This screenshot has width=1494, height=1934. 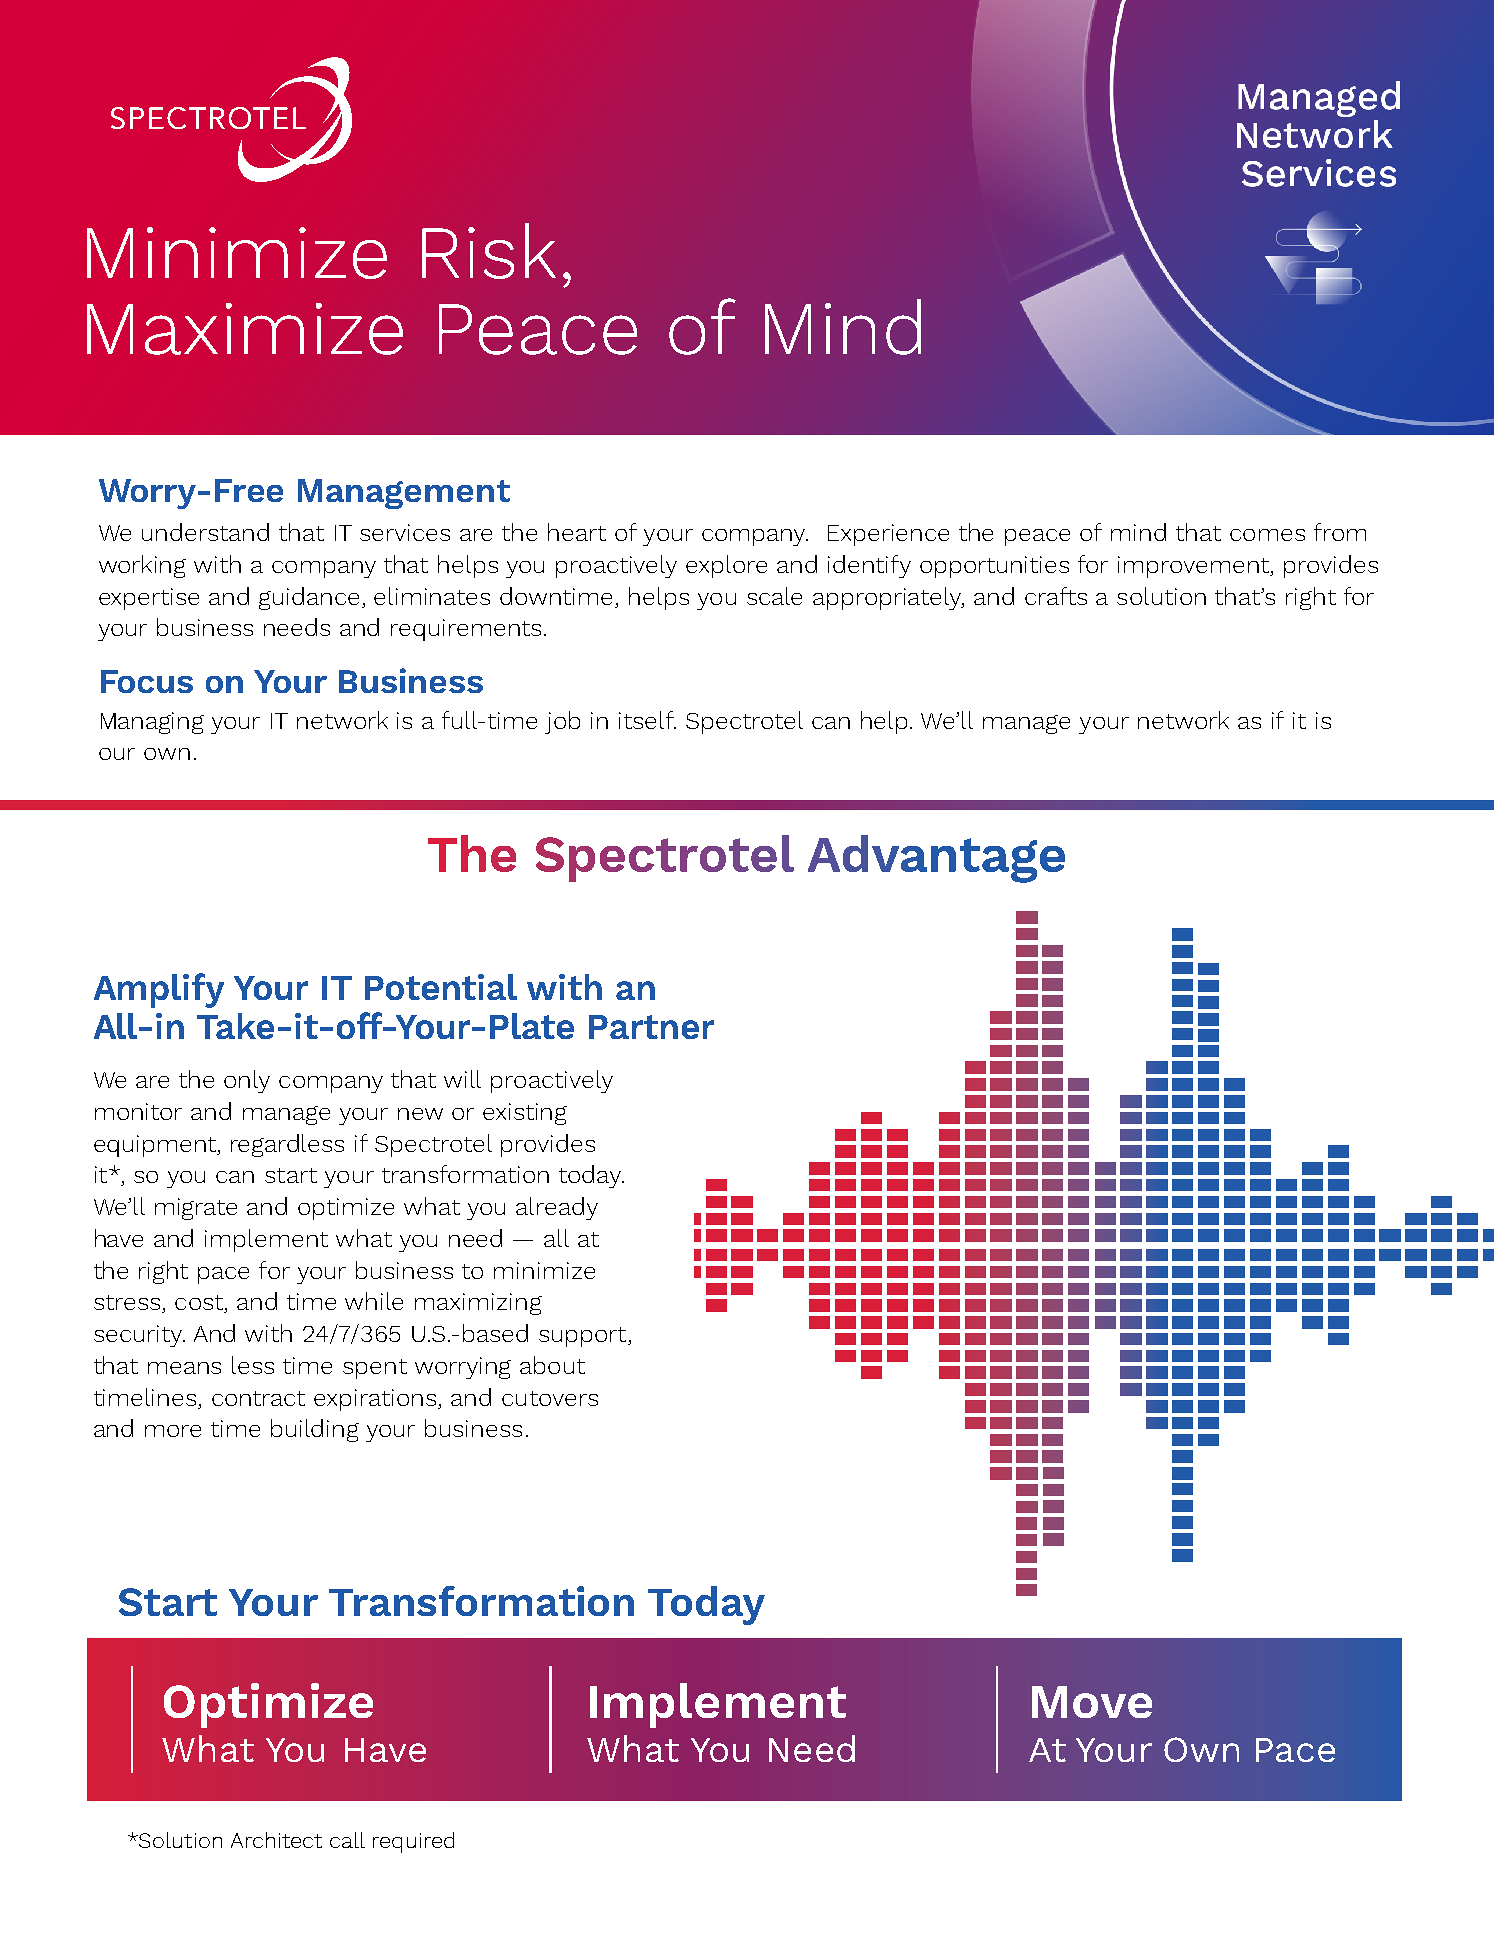 I want to click on comes, so click(x=1267, y=535).
